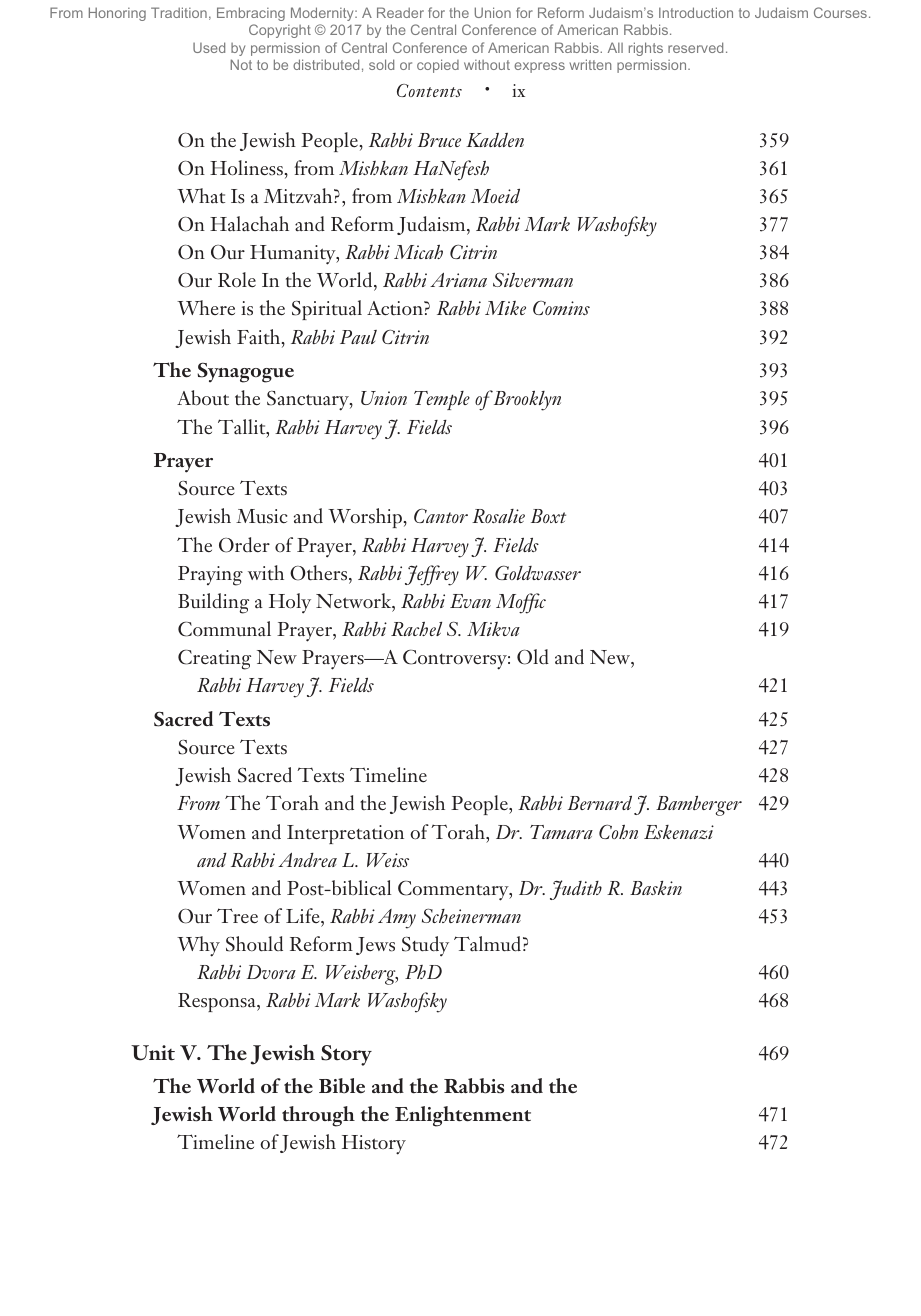 The width and height of the screenshot is (921, 1316). Describe the element at coordinates (203, 398) in the screenshot. I see `About` at that location.
